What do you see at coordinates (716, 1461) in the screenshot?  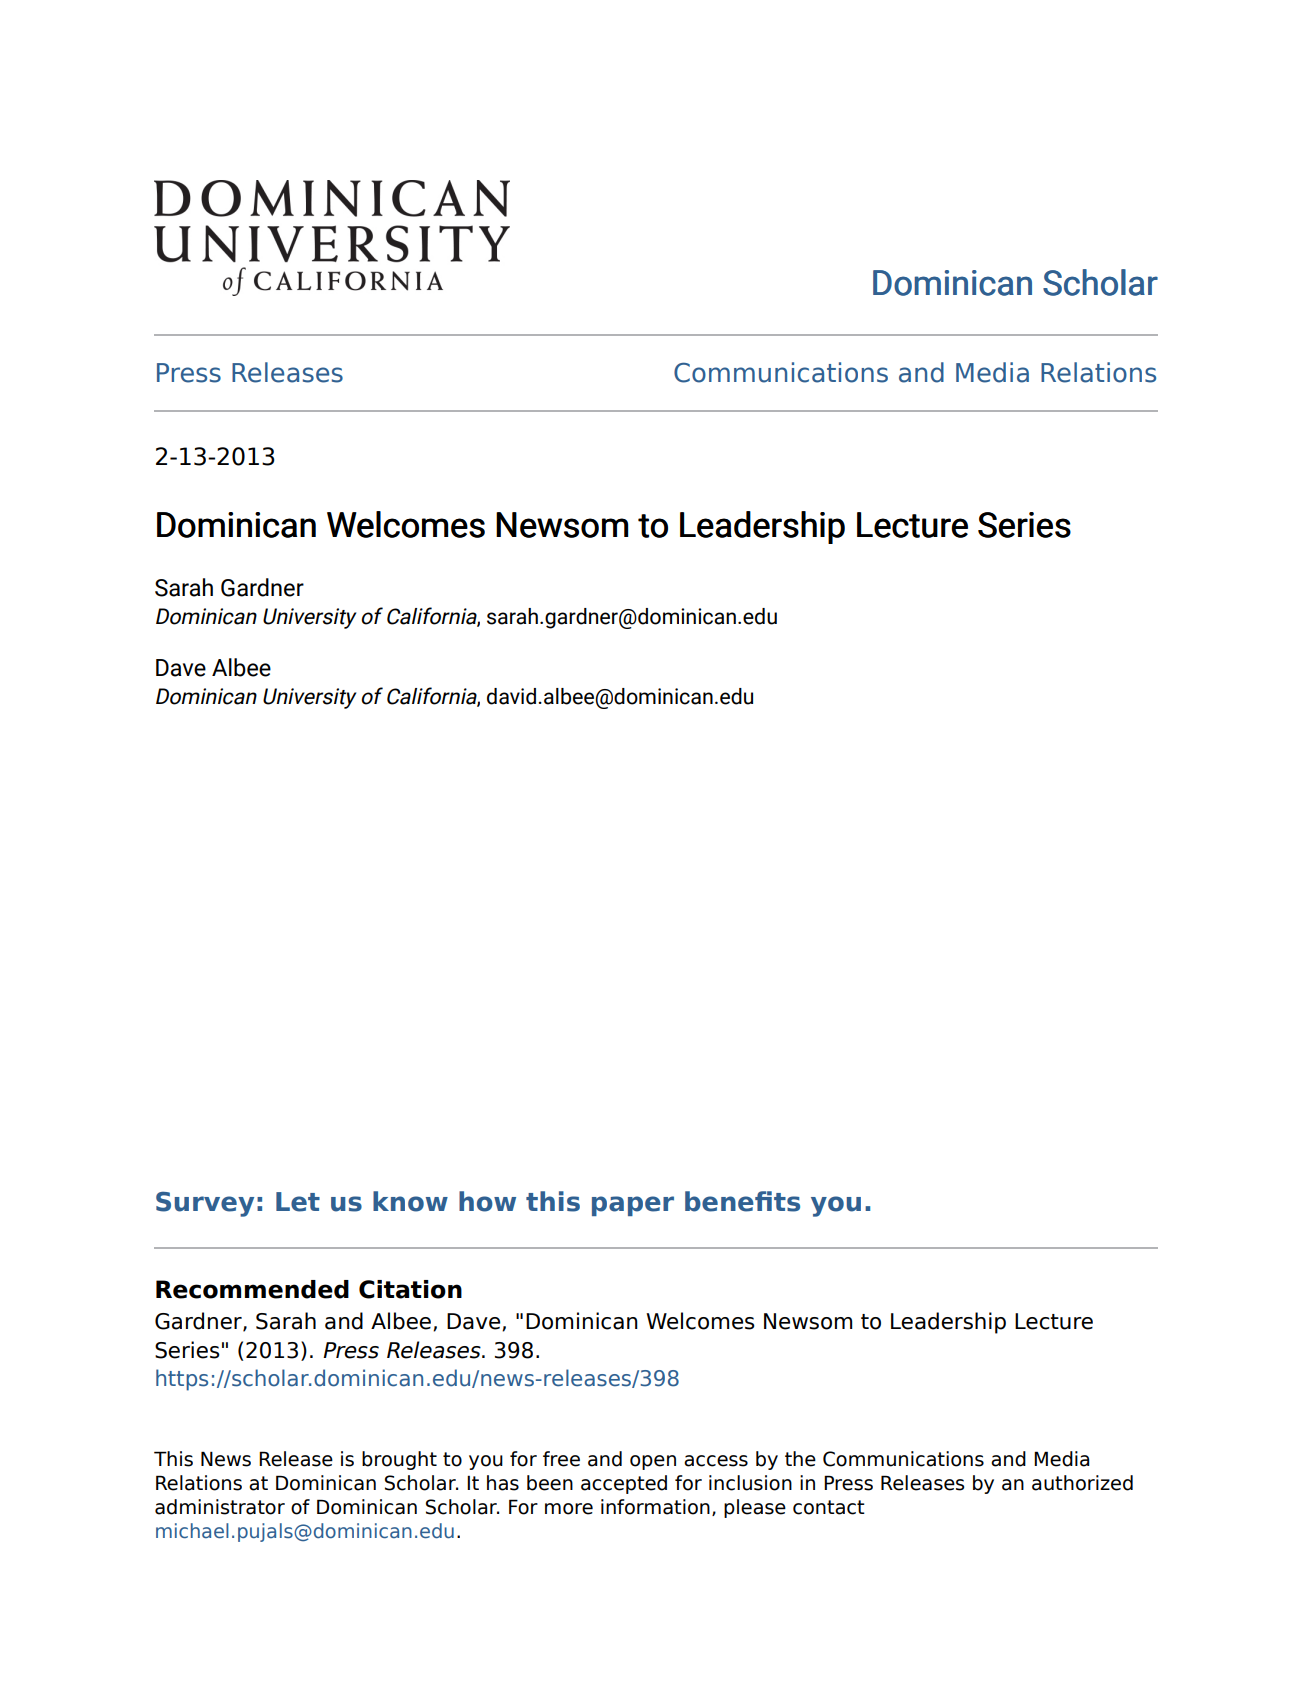 I see `access` at bounding box center [716, 1461].
